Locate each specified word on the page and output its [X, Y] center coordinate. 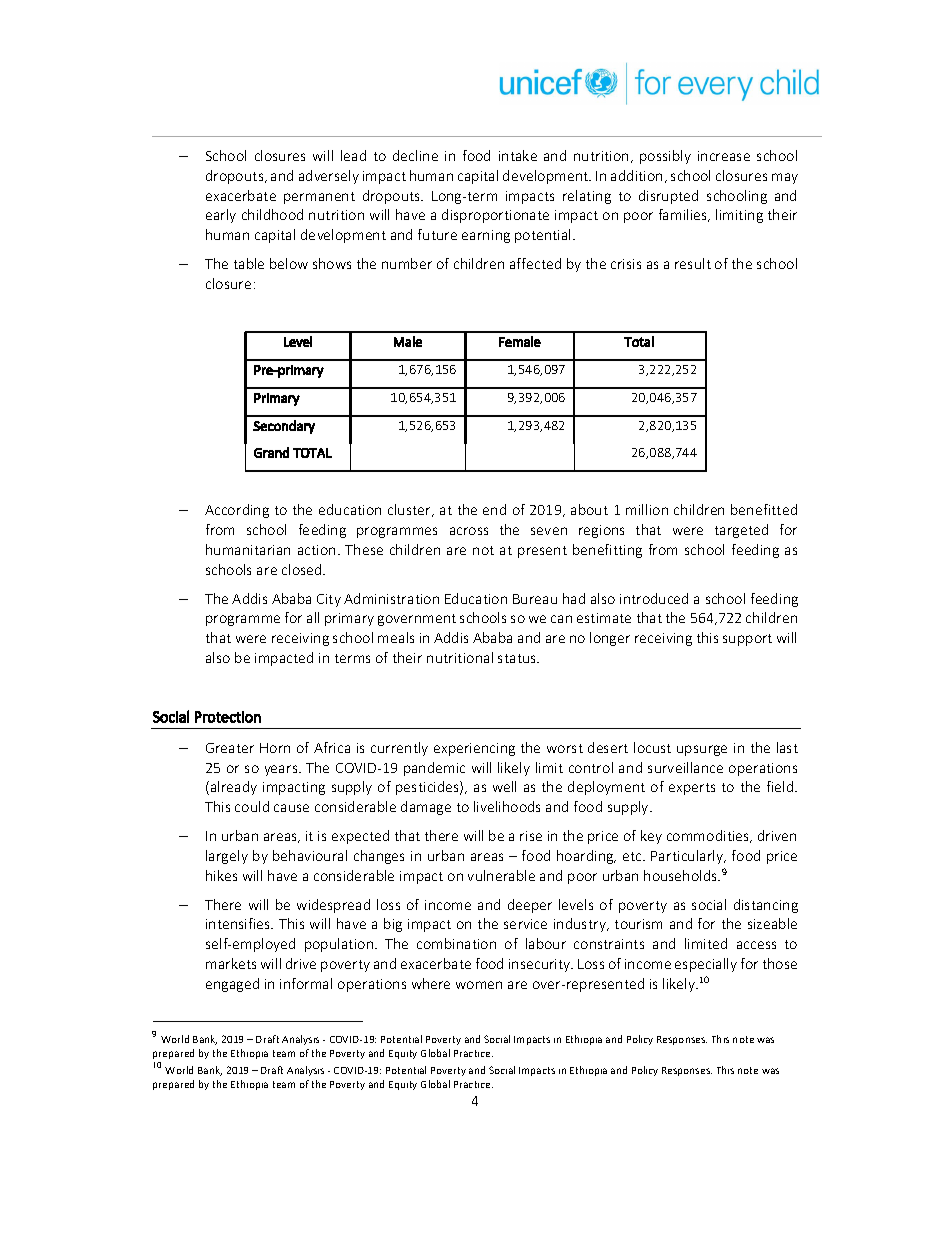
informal [306, 983]
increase [724, 156]
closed [303, 569]
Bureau [535, 599]
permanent [319, 198]
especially [706, 965]
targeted [741, 531]
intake [518, 155]
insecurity [541, 965]
